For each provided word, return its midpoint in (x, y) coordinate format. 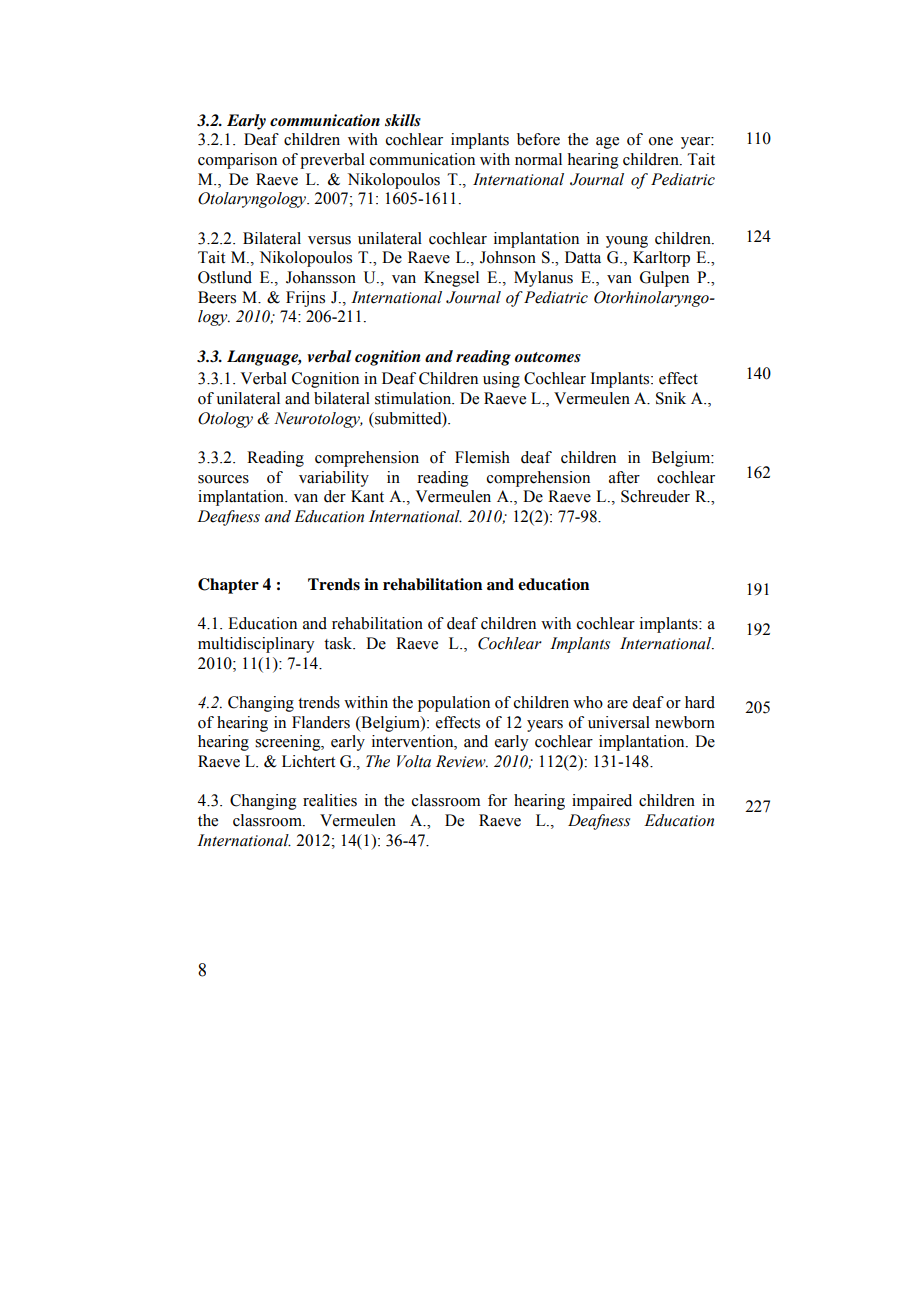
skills (403, 120)
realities (330, 800)
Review (462, 761)
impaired (602, 802)
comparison (237, 161)
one (661, 141)
